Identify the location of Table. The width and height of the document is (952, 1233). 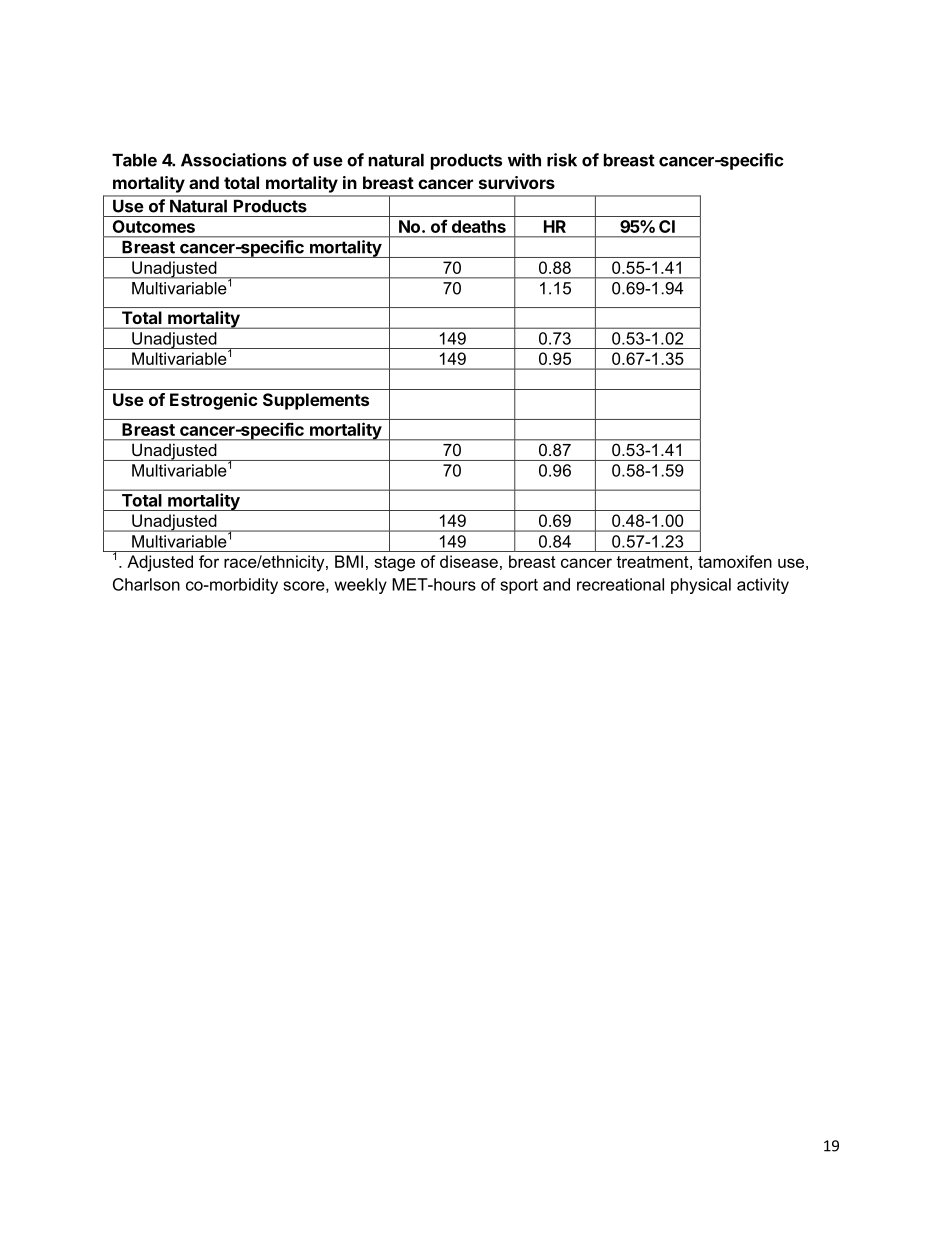
(134, 160).
